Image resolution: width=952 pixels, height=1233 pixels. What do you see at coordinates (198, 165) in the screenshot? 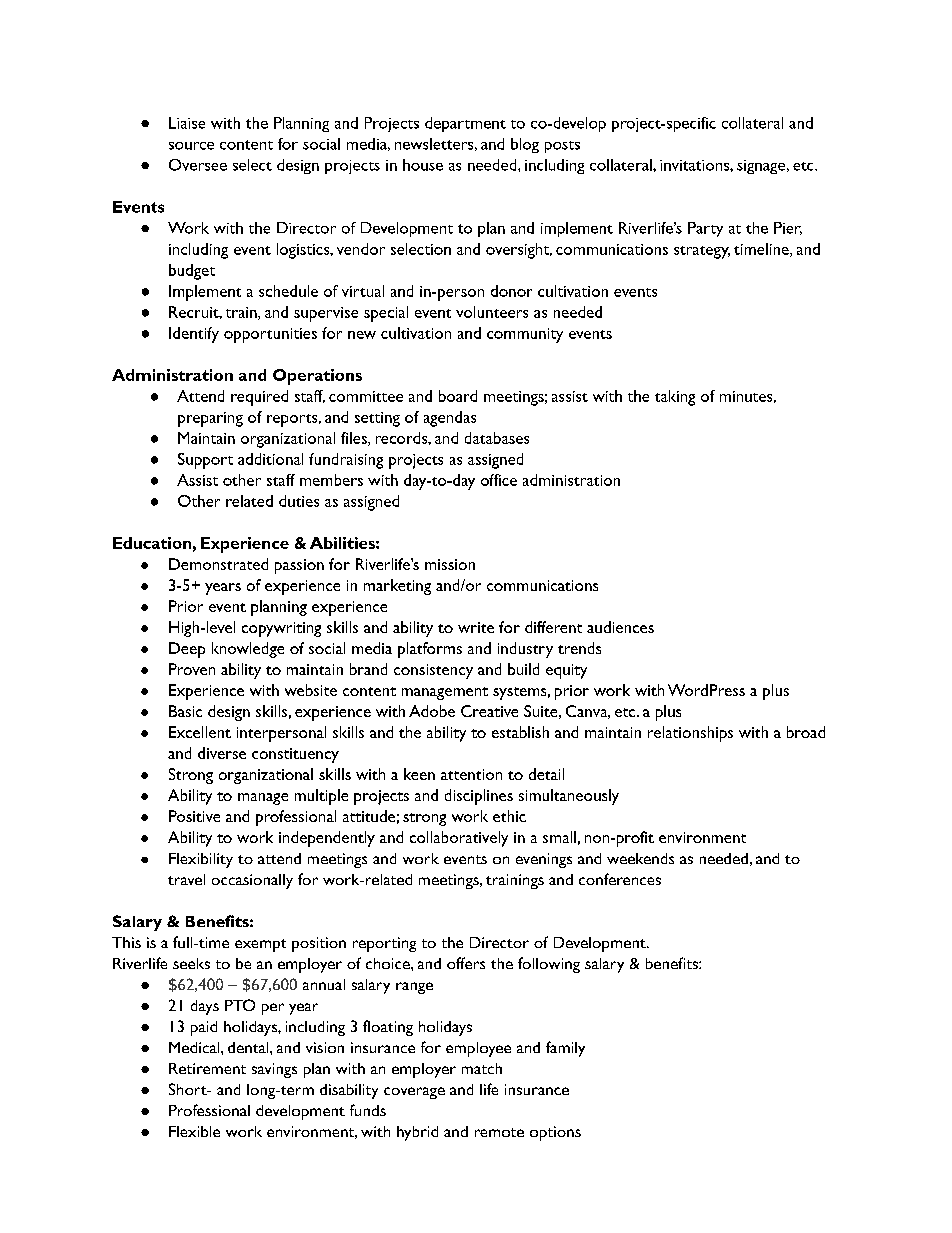
I see `Oversee` at bounding box center [198, 165].
